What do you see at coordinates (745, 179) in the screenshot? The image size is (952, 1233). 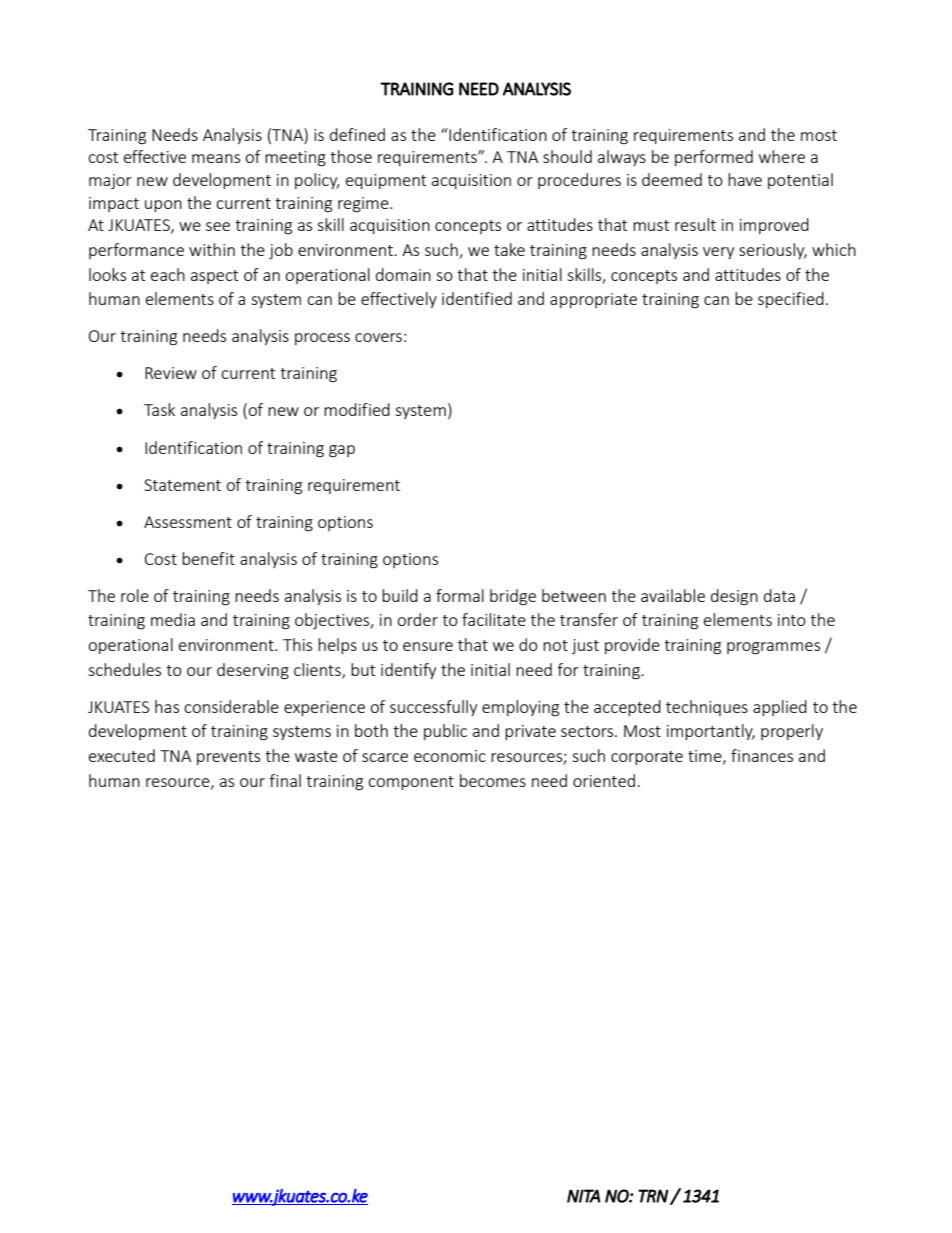 I see `have` at bounding box center [745, 179].
